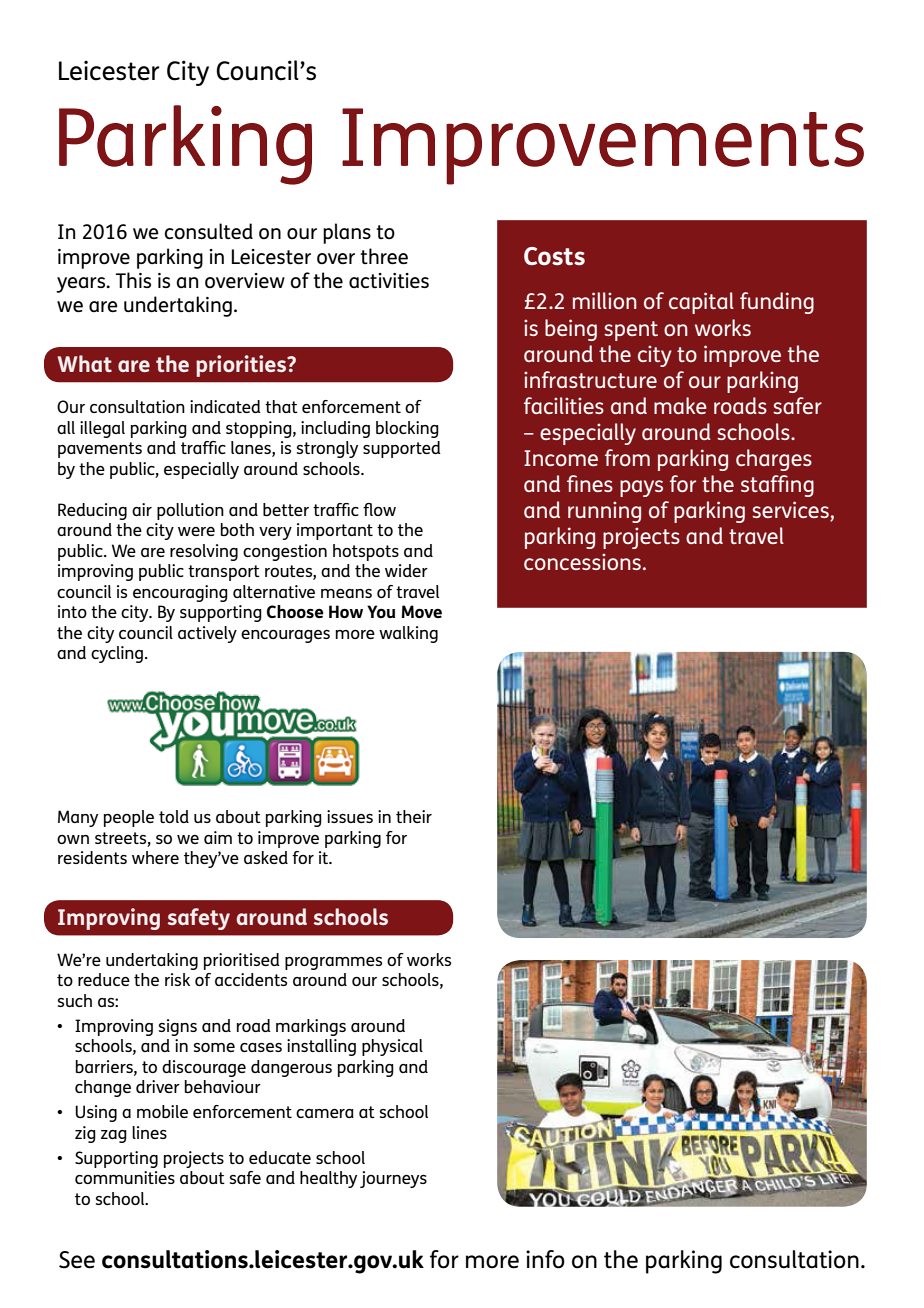  I want to click on flow, so click(379, 509).
